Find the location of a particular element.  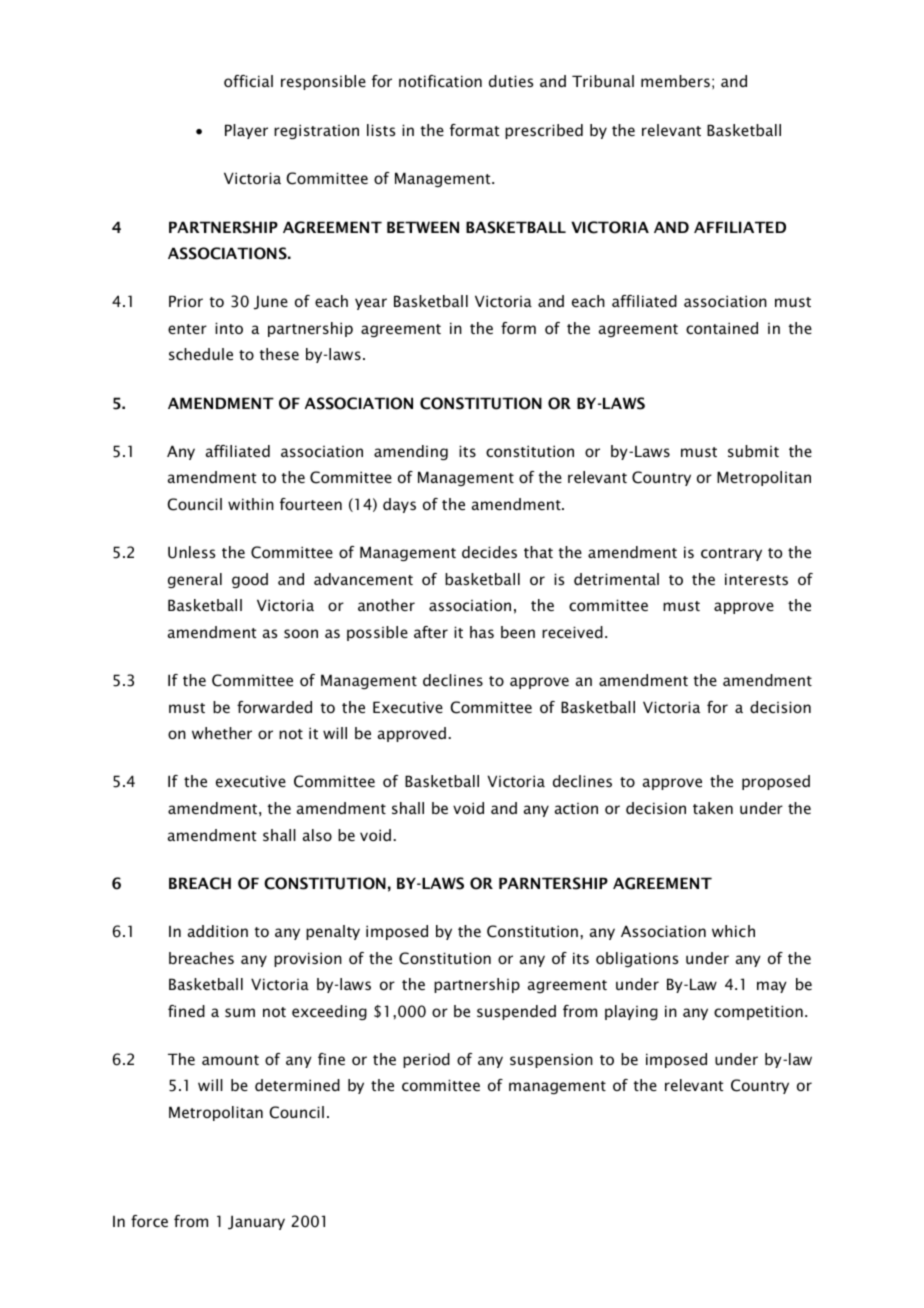

amending is located at coordinates (411, 452).
